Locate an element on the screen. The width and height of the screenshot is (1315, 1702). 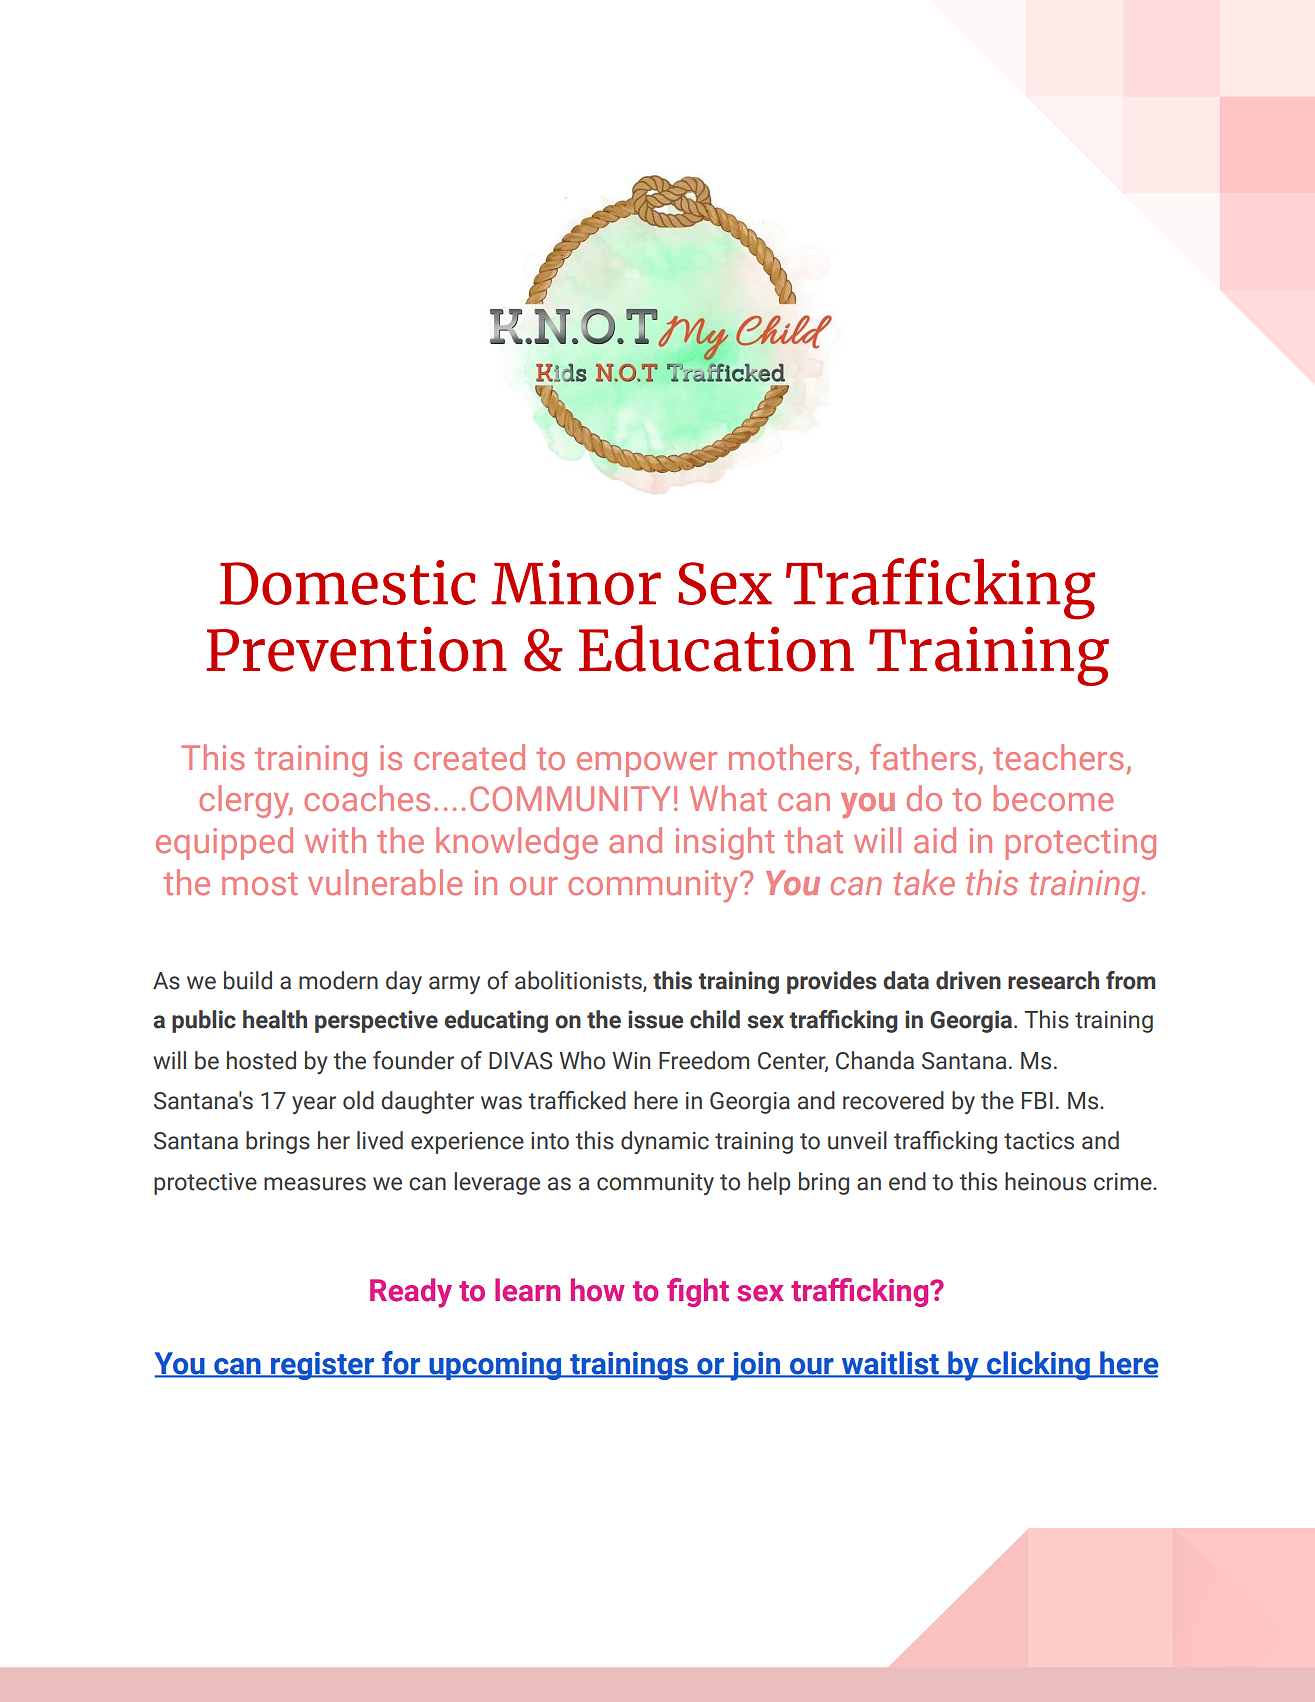
protecting is located at coordinates (1081, 844).
